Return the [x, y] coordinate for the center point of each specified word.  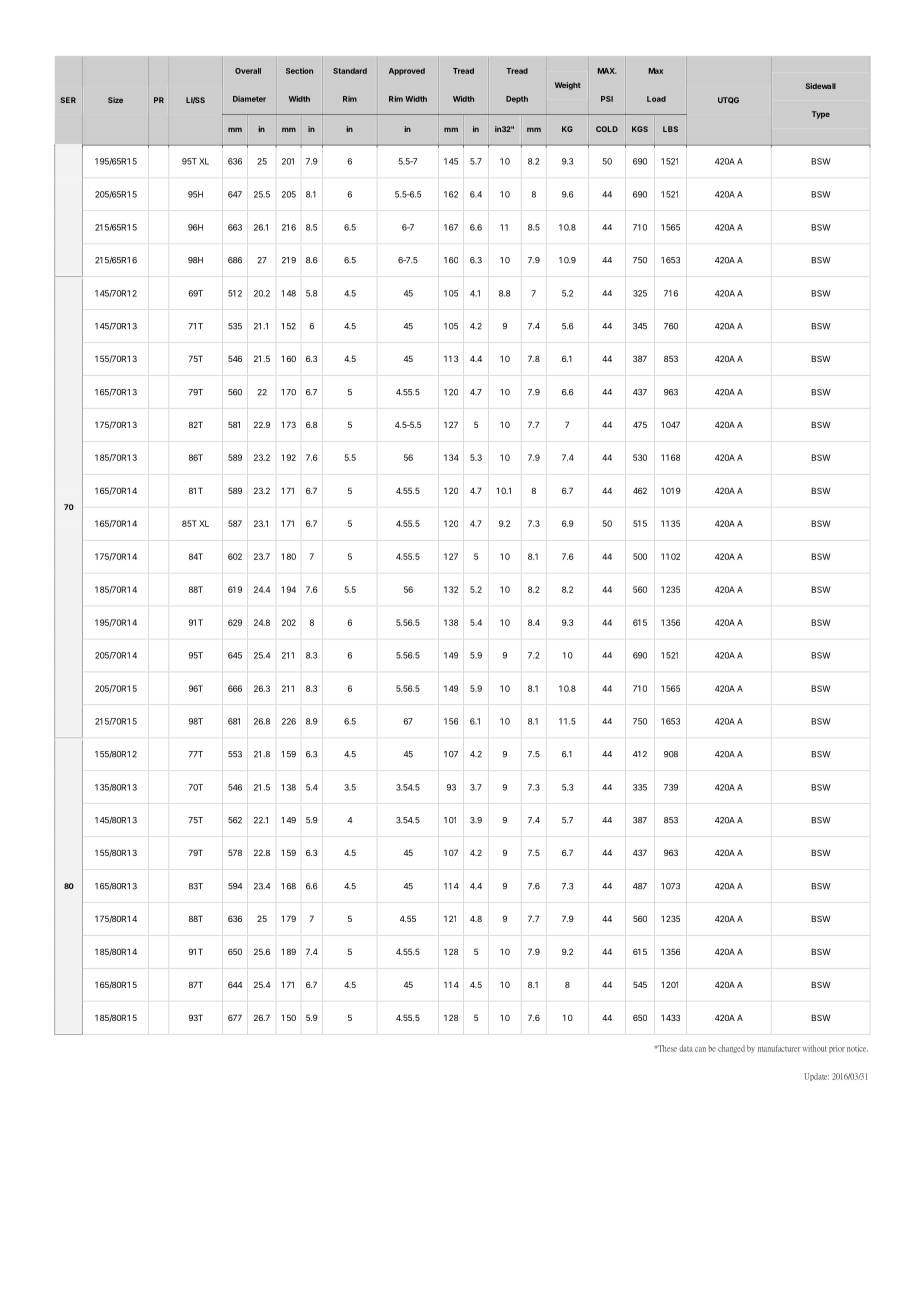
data [686, 1048]
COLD [607, 129]
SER [68, 100]
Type [821, 115]
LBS [670, 129]
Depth [517, 99]
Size [115, 100]
